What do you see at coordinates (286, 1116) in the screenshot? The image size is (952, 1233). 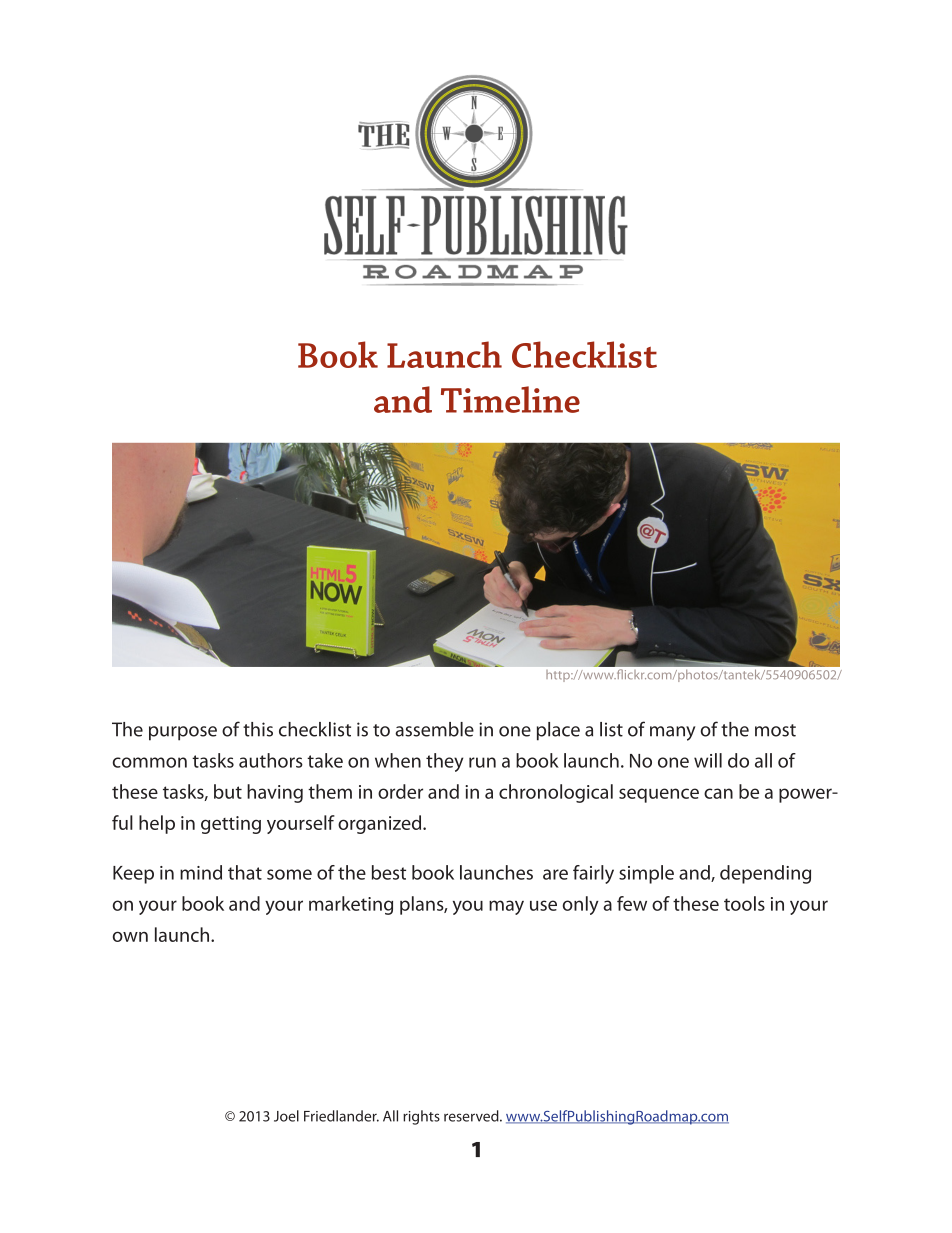 I see `Joel` at bounding box center [286, 1116].
